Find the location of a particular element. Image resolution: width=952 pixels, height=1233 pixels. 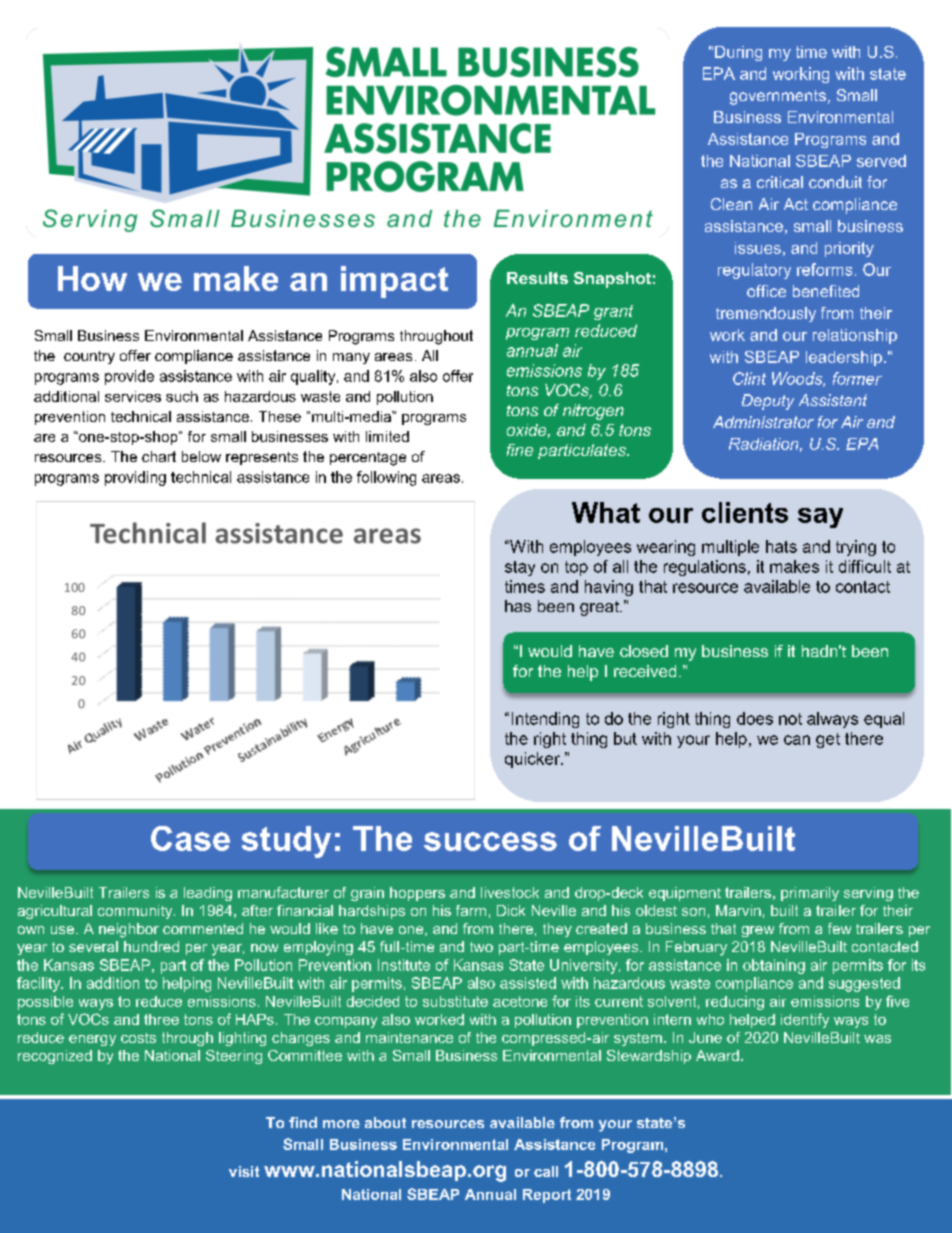

chart is located at coordinates (159, 456).
